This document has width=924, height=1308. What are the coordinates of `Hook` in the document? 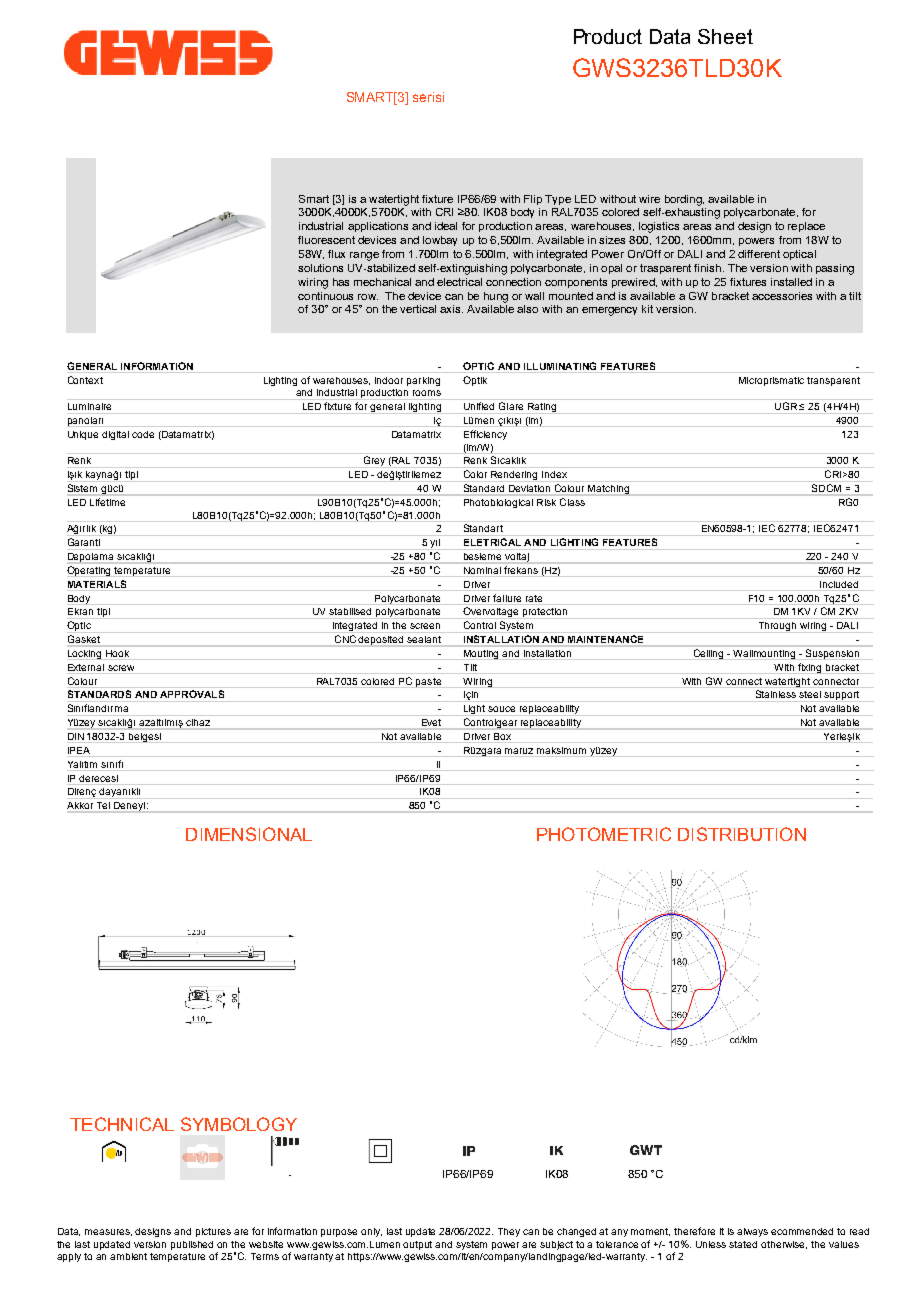 It's located at (117, 653).
